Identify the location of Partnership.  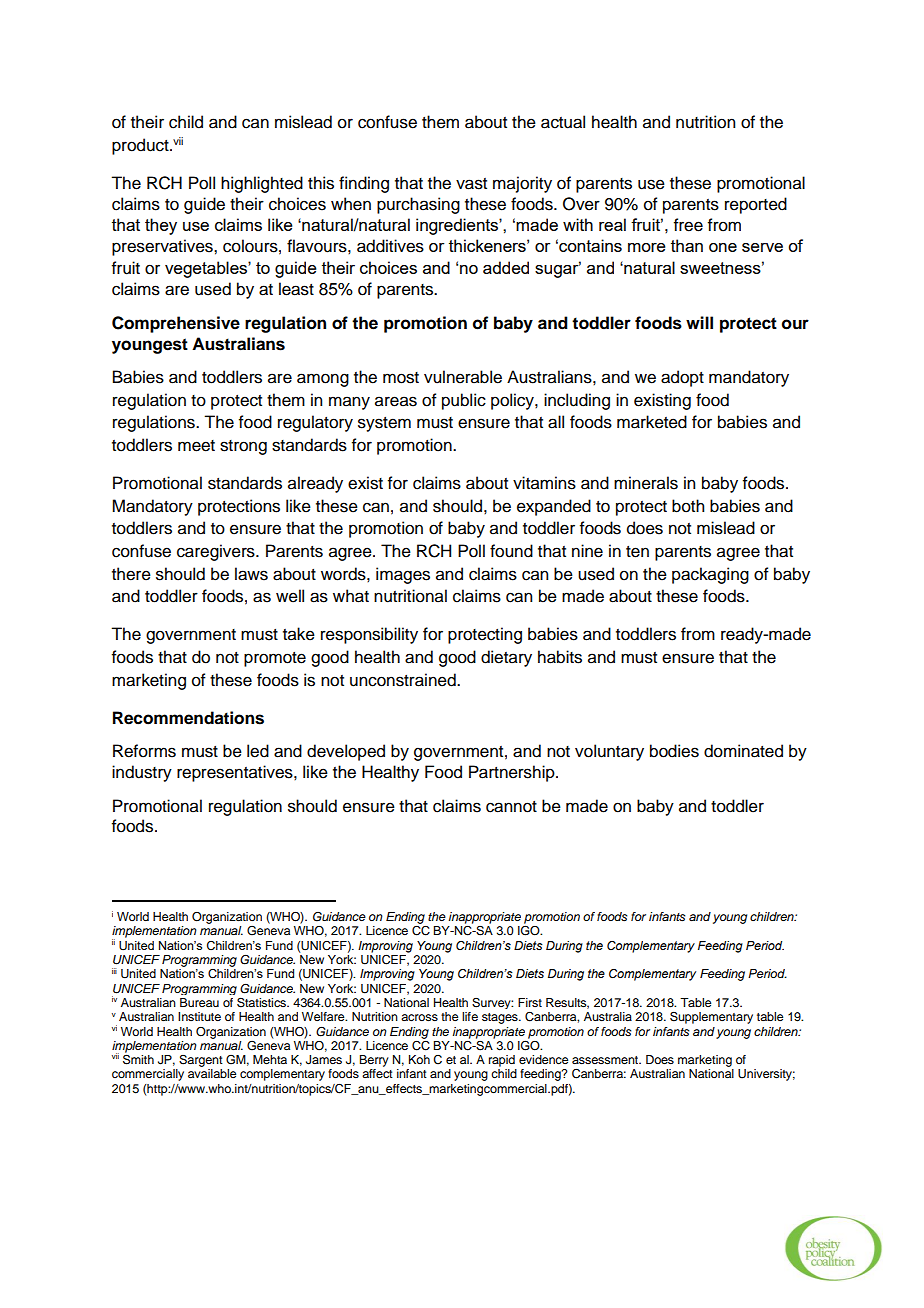
(513, 773).
